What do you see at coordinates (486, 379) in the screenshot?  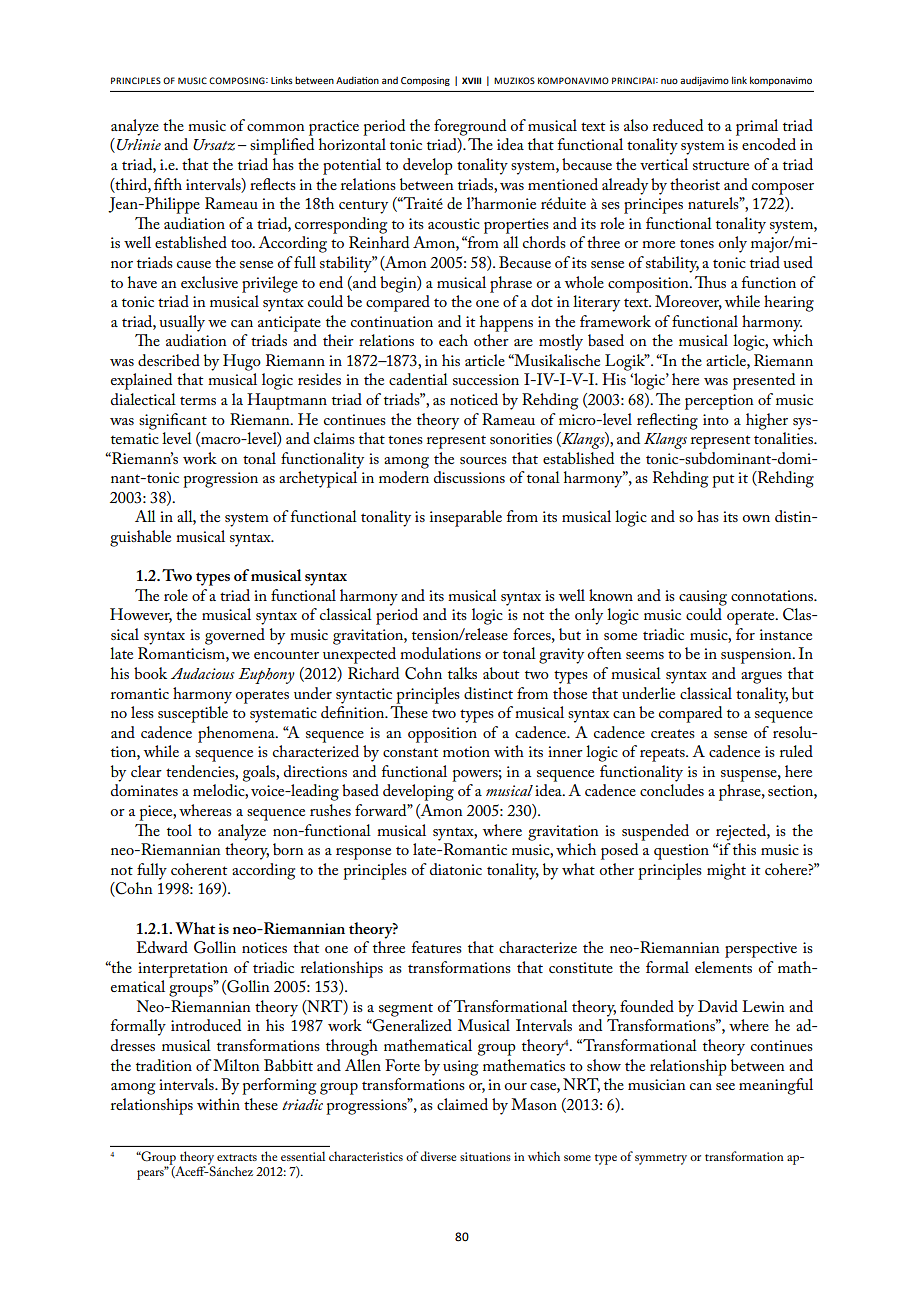 I see `succession` at bounding box center [486, 379].
